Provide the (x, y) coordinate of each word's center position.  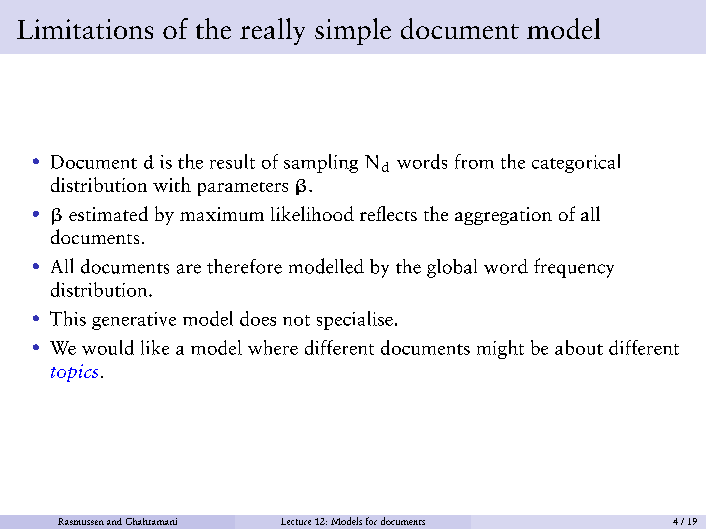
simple (353, 31)
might (500, 349)
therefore (244, 266)
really (272, 31)
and (114, 521)
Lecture (296, 521)
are (189, 269)
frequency (574, 268)
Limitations (85, 29)
